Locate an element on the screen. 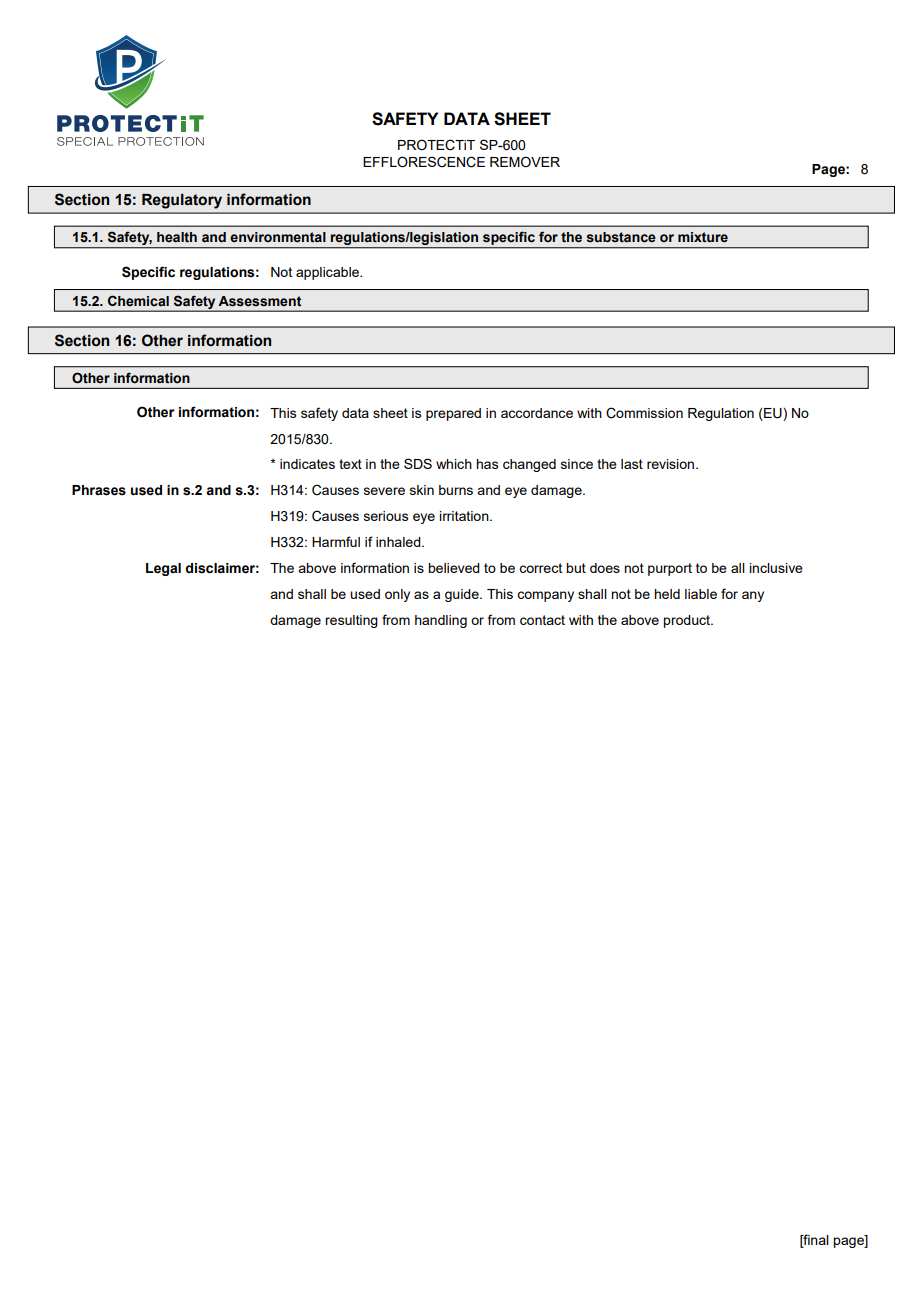  REMOVER is located at coordinates (525, 162).
